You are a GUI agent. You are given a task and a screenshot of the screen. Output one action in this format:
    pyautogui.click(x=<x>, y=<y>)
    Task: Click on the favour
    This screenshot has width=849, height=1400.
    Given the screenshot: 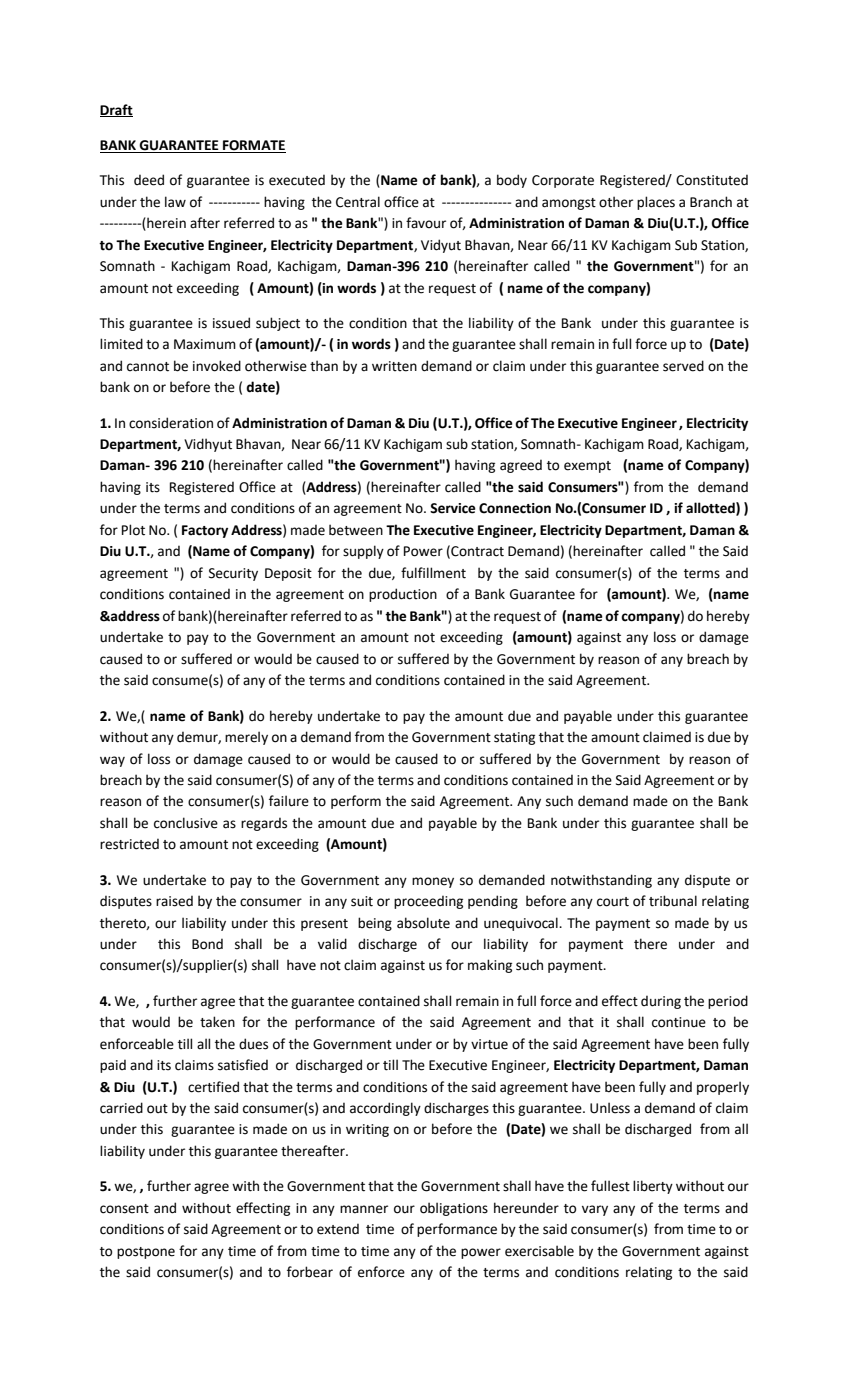 What is the action you would take?
    pyautogui.click(x=426, y=223)
